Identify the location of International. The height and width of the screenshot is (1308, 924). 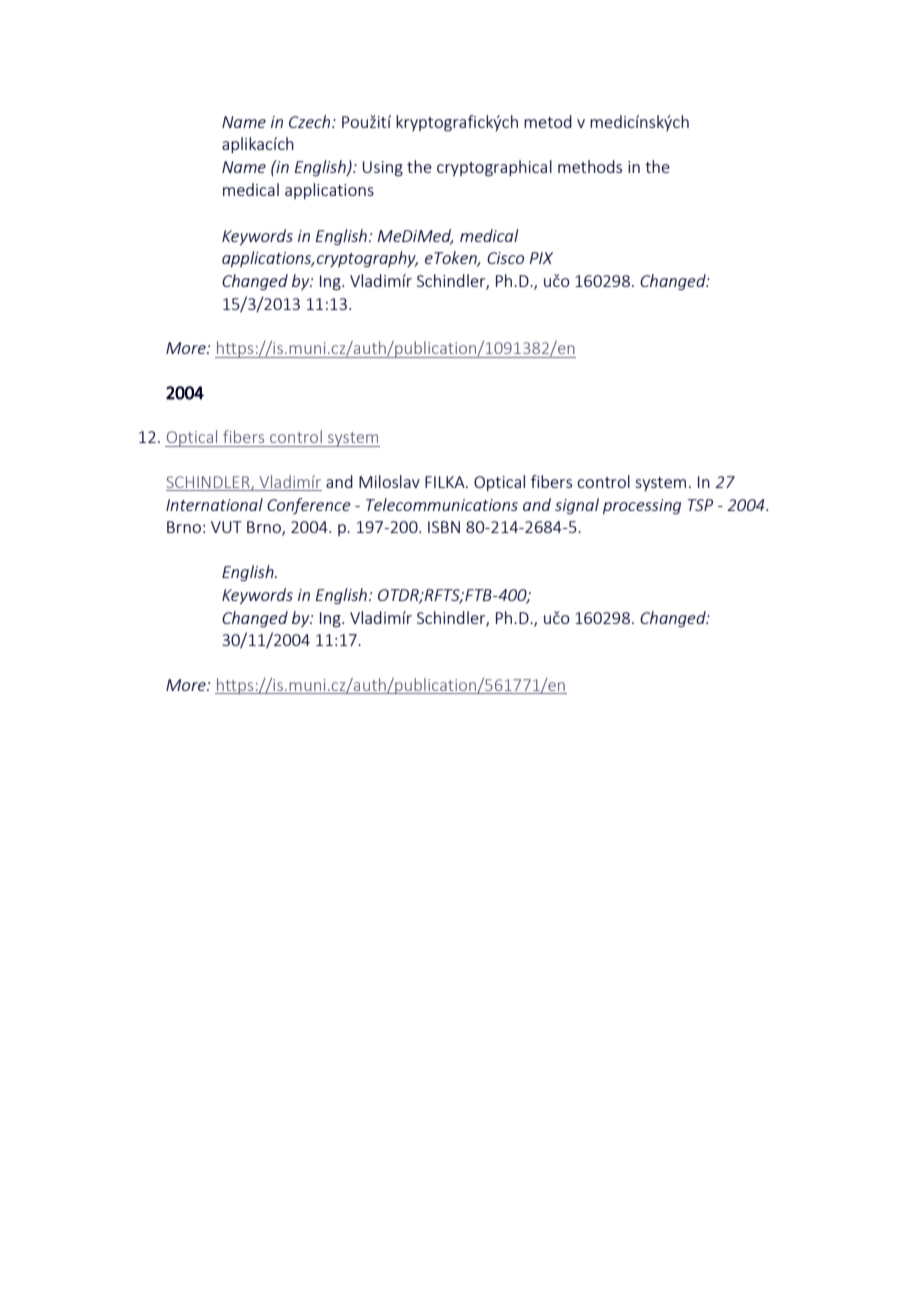
(214, 504).
